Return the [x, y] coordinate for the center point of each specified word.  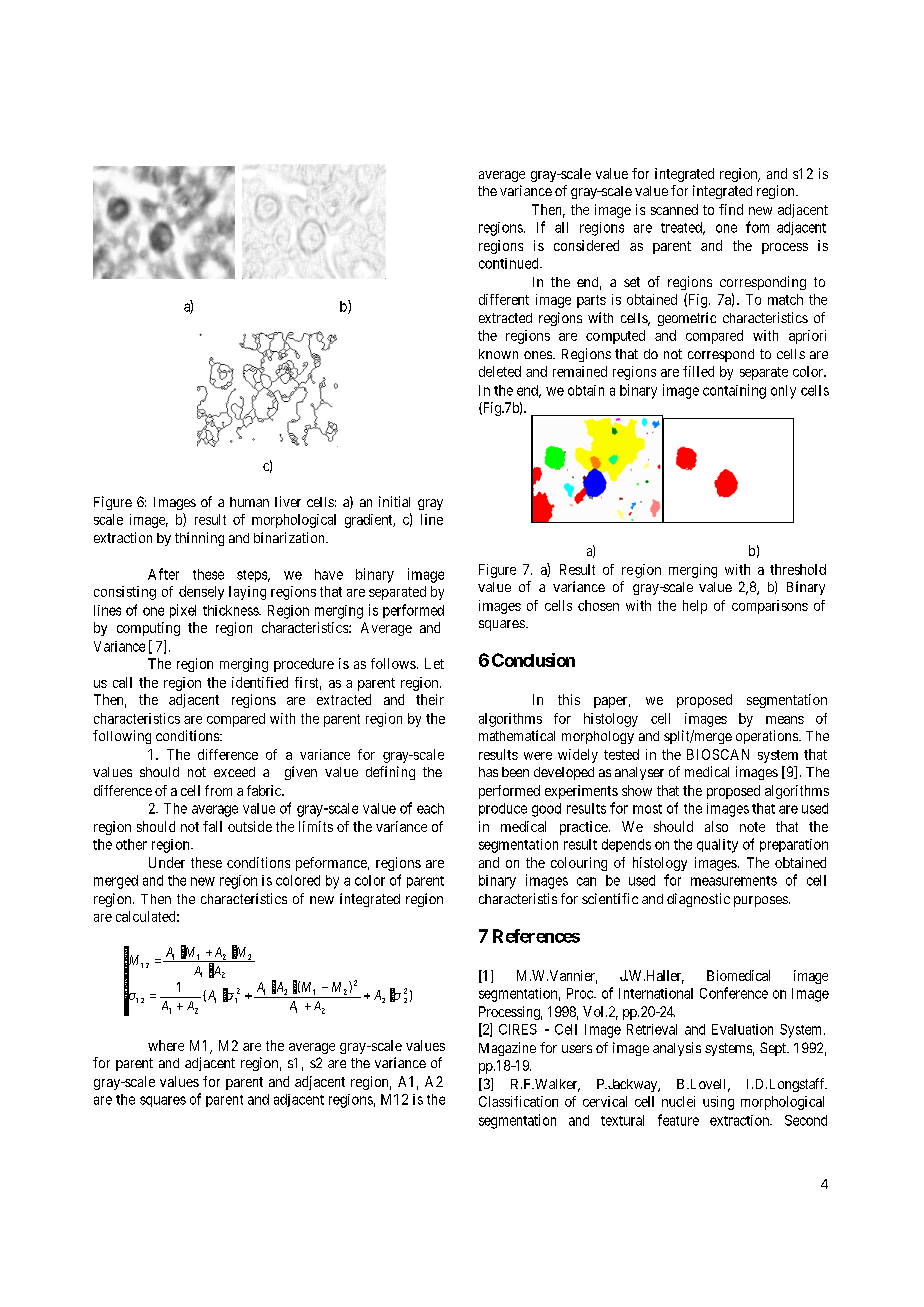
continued [510, 263]
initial [394, 501]
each [430, 808]
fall [212, 826]
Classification [518, 1101]
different [504, 299]
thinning [199, 539]
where [166, 1045]
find [731, 209]
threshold [798, 569]
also [716, 826]
